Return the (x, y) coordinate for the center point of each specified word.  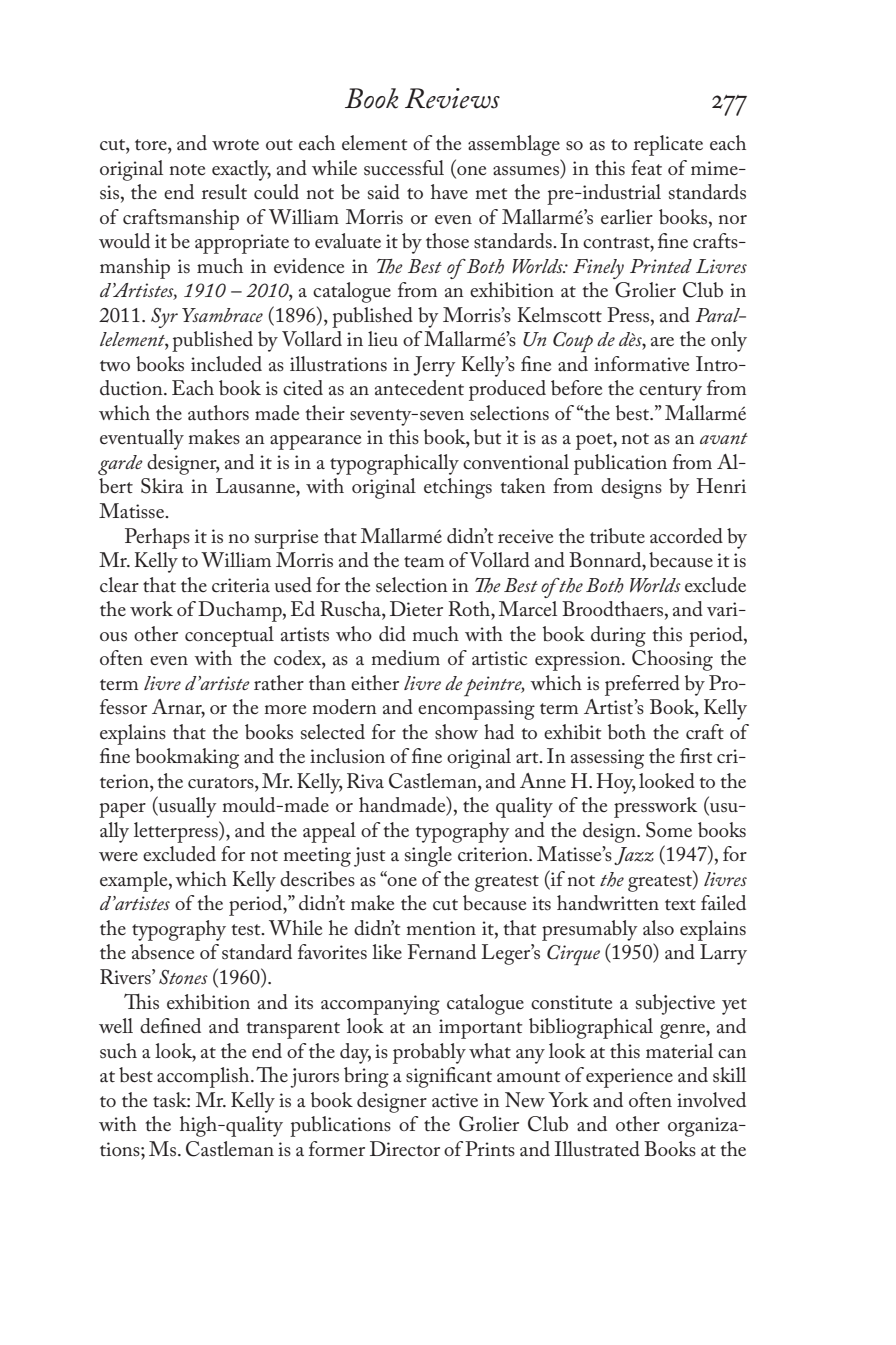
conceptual (229, 636)
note (187, 170)
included (226, 364)
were (118, 856)
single (428, 856)
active (455, 1100)
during (618, 636)
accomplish (204, 1077)
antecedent (419, 388)
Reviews (452, 98)
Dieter (416, 608)
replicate (668, 145)
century (670, 392)
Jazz (634, 856)
